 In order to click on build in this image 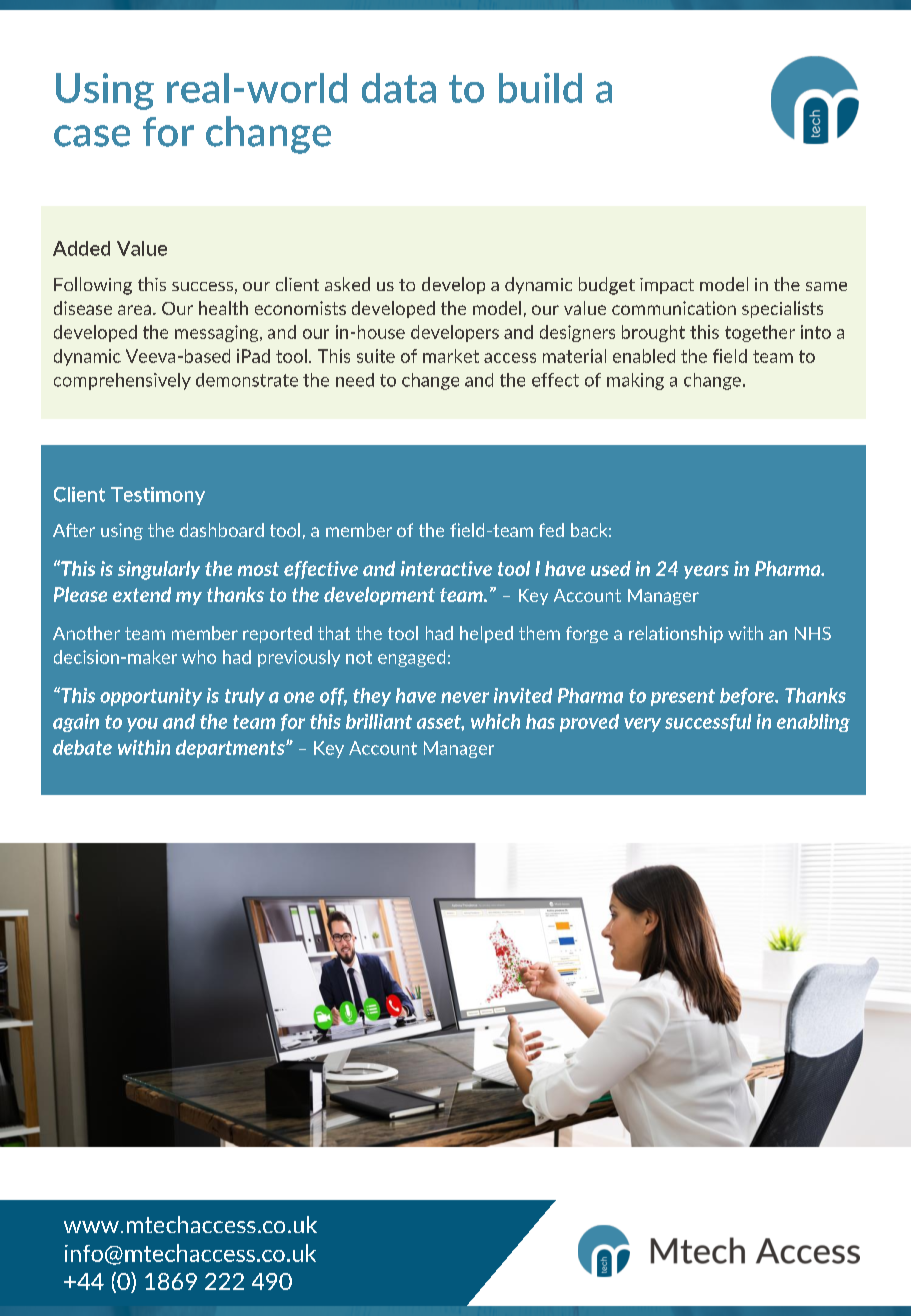, I will do `click(540, 88)`.
